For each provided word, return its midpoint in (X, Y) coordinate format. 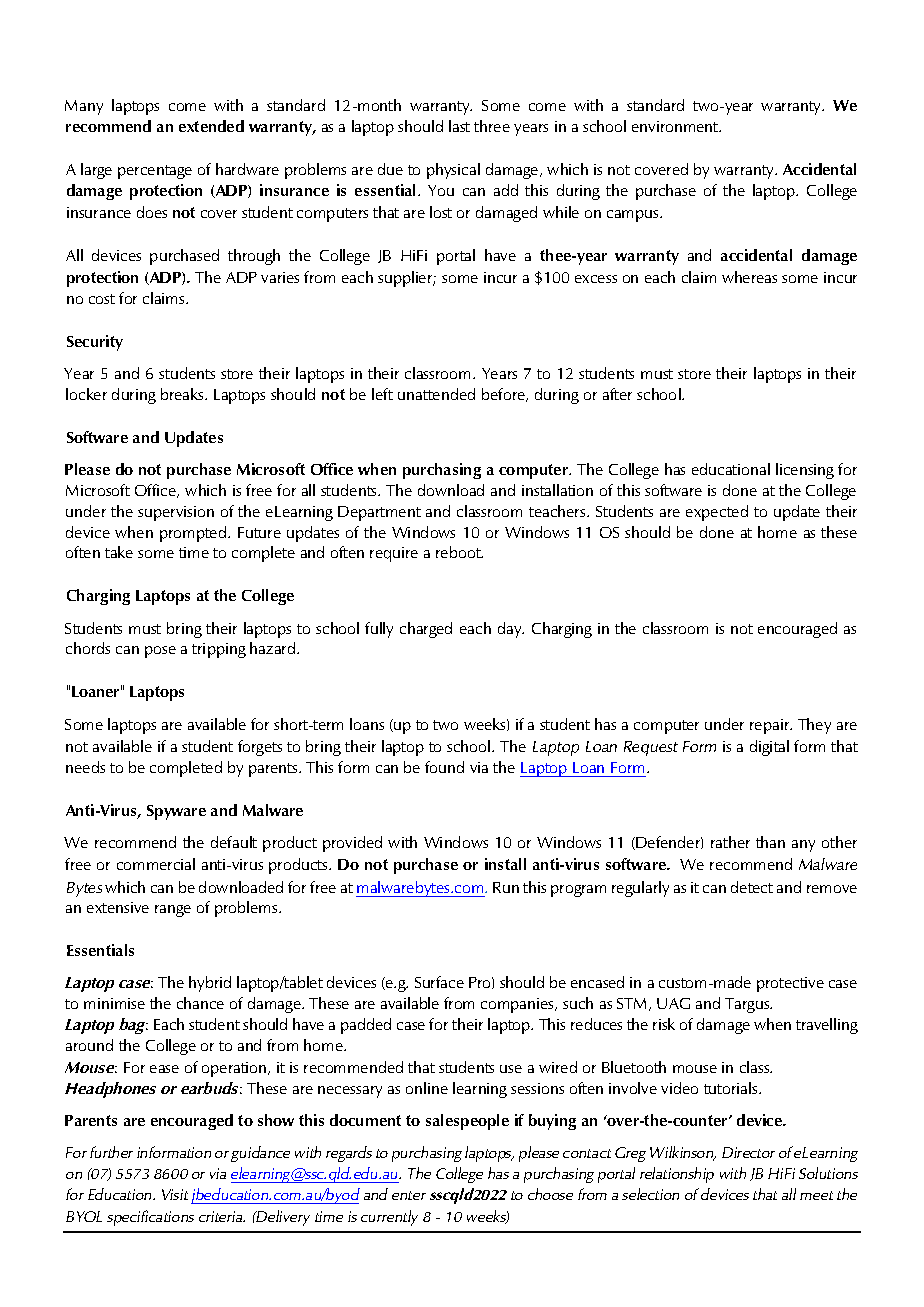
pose (160, 652)
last (459, 126)
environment (676, 126)
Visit (175, 1194)
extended (211, 126)
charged (426, 630)
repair (771, 726)
